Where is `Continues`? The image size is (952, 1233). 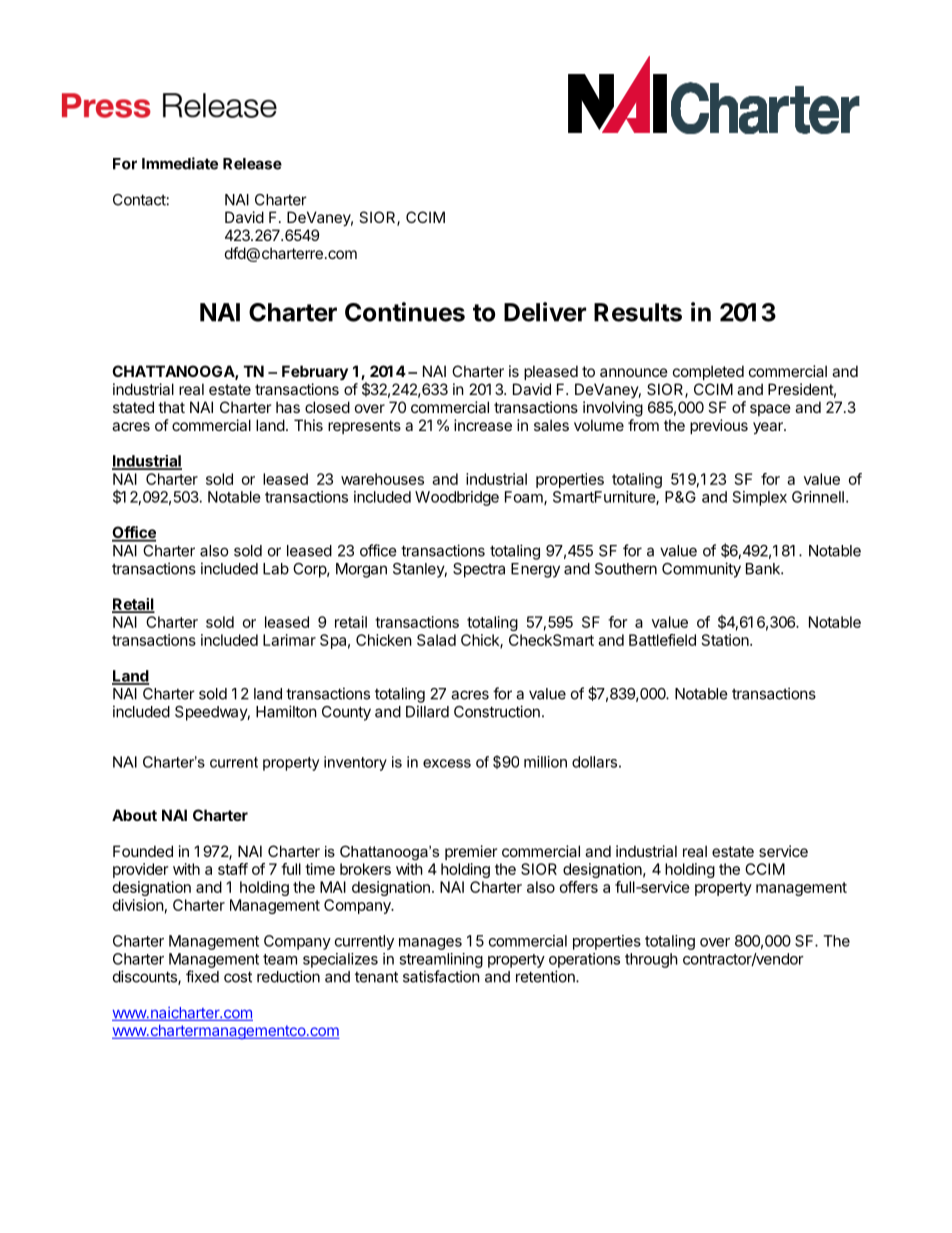
Continues is located at coordinates (405, 312).
